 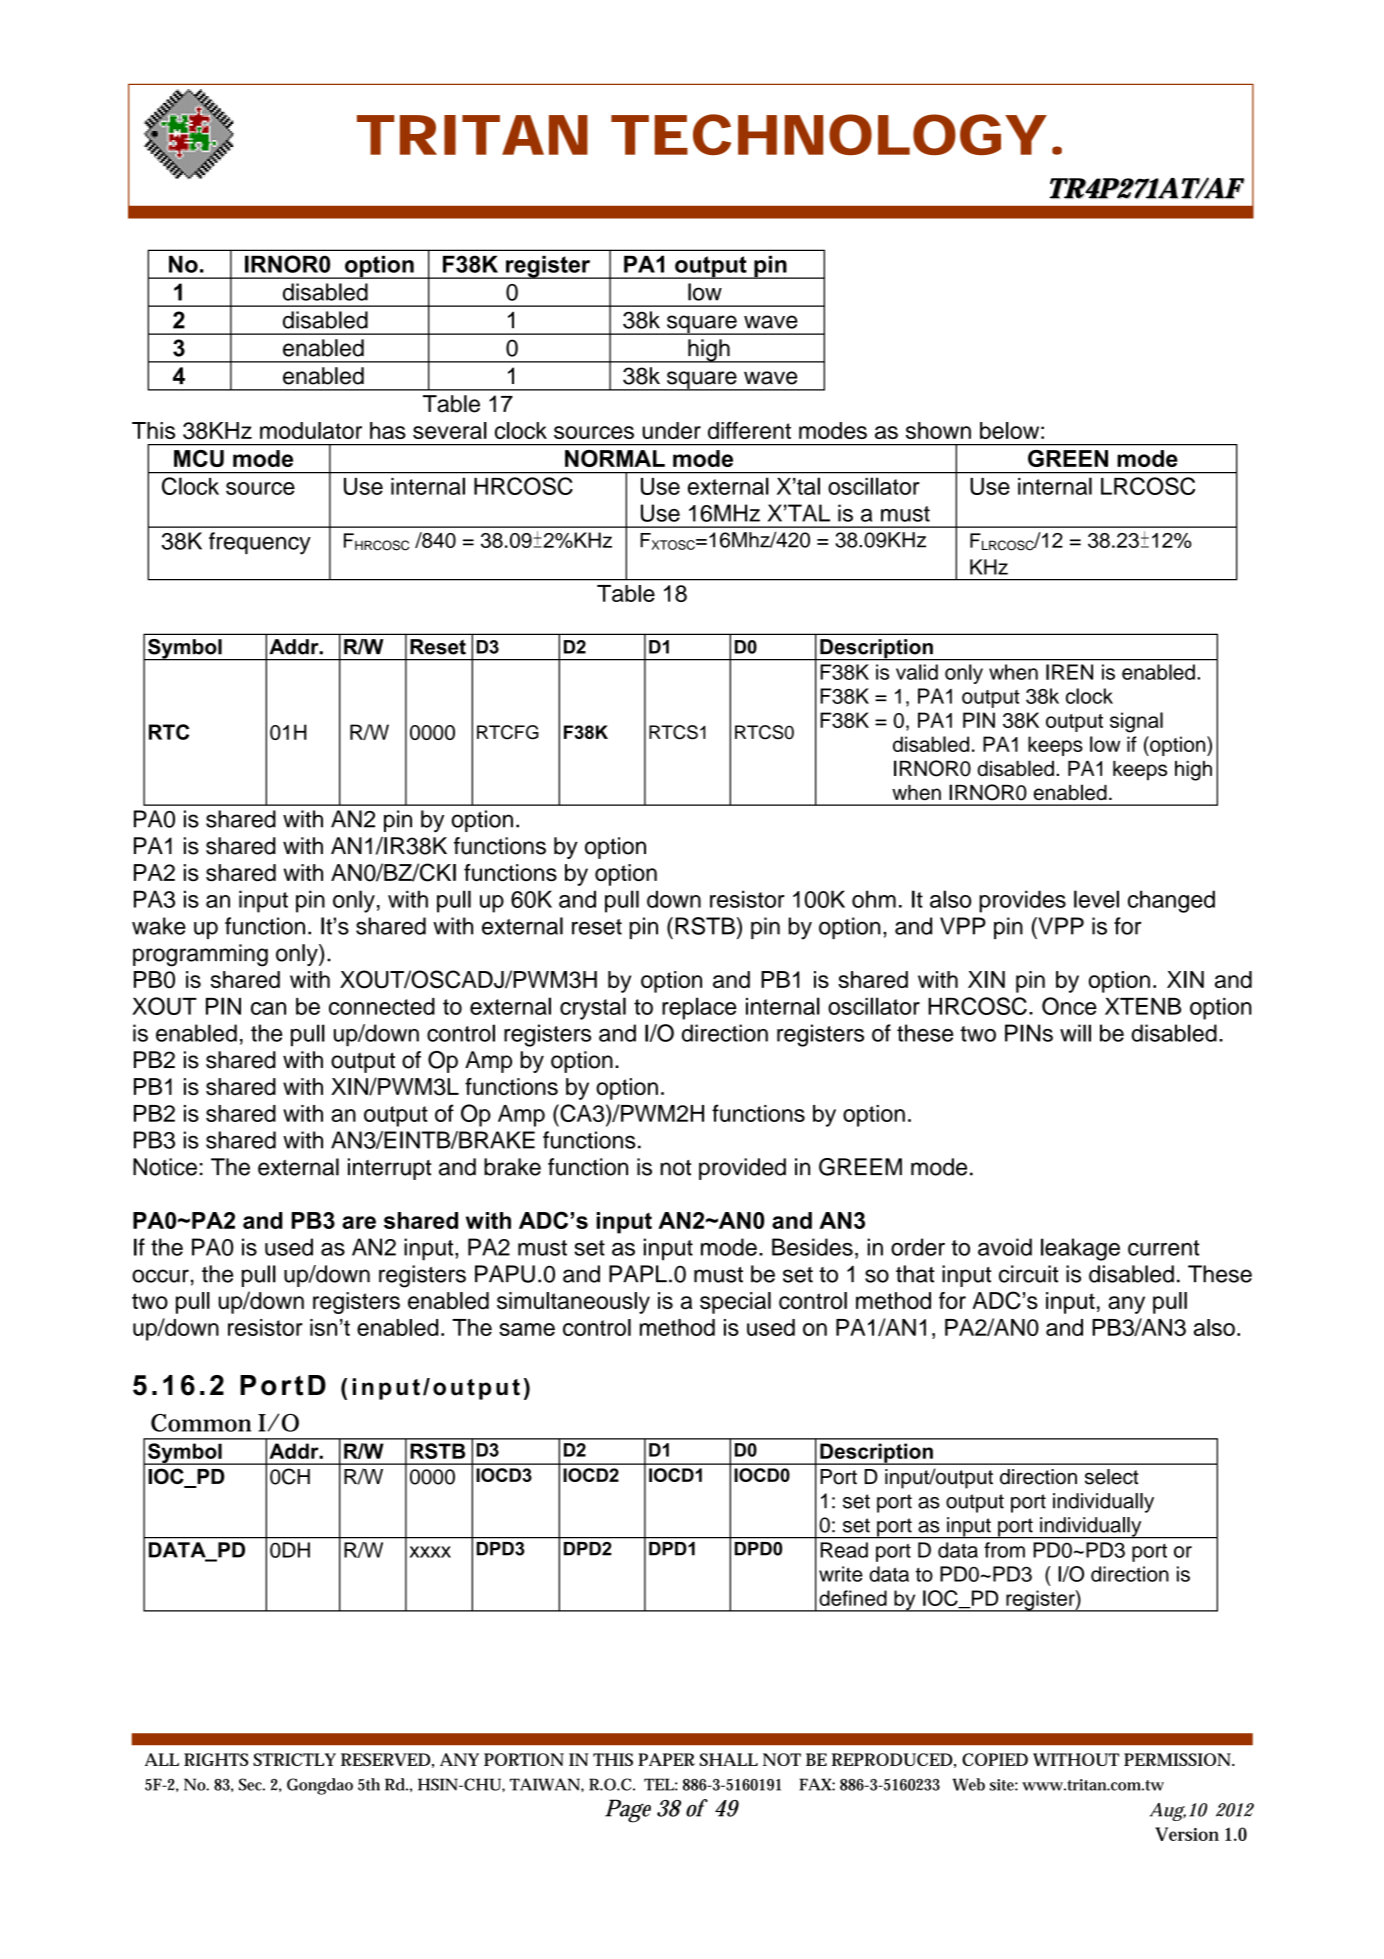 I want to click on signal, so click(x=1136, y=722).
